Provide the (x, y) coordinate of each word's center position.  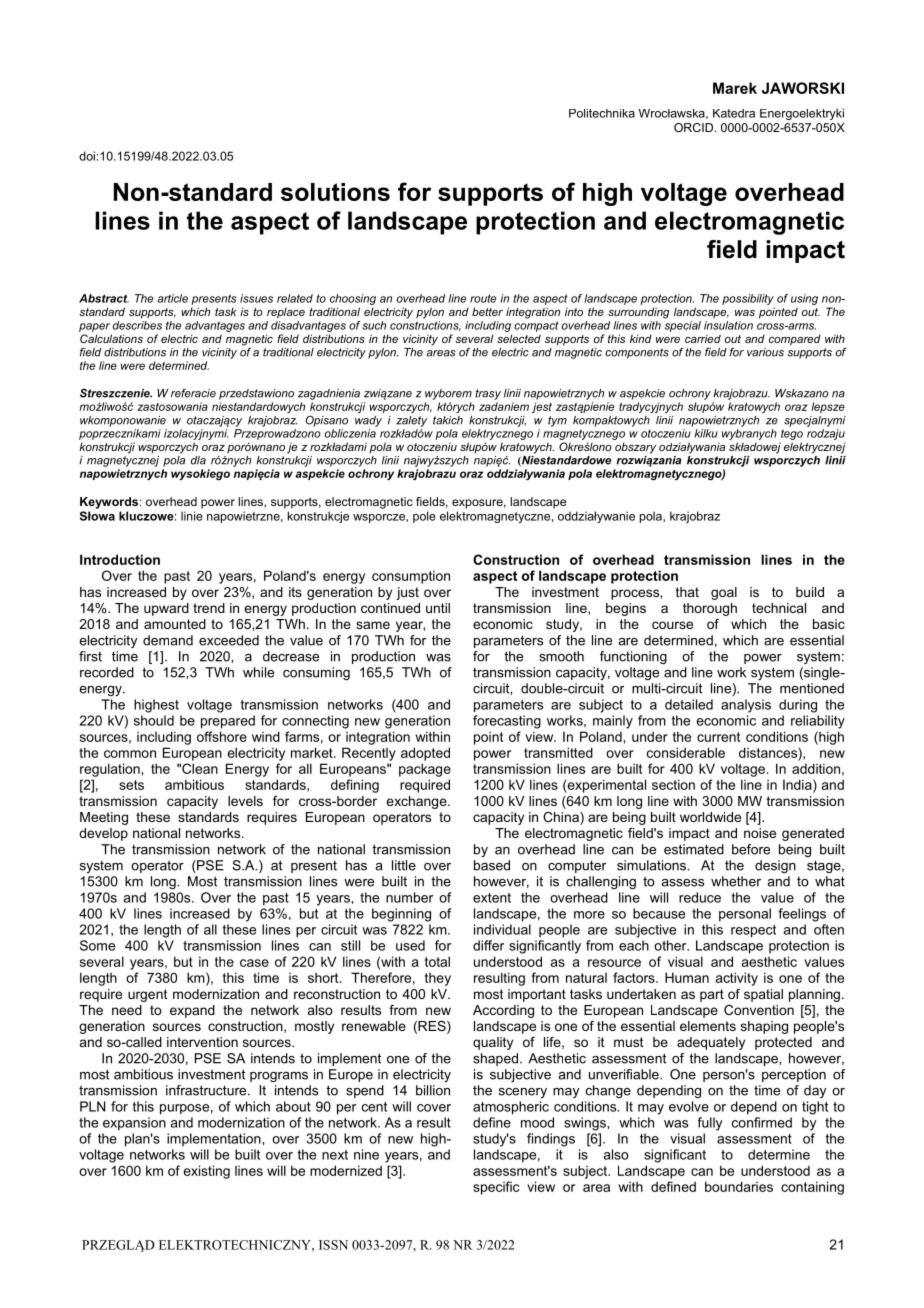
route (483, 298)
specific (496, 1188)
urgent (148, 995)
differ (488, 945)
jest (542, 407)
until (438, 608)
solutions (335, 192)
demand (168, 640)
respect (753, 931)
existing (207, 1172)
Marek (735, 88)
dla (198, 460)
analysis (746, 706)
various (765, 352)
